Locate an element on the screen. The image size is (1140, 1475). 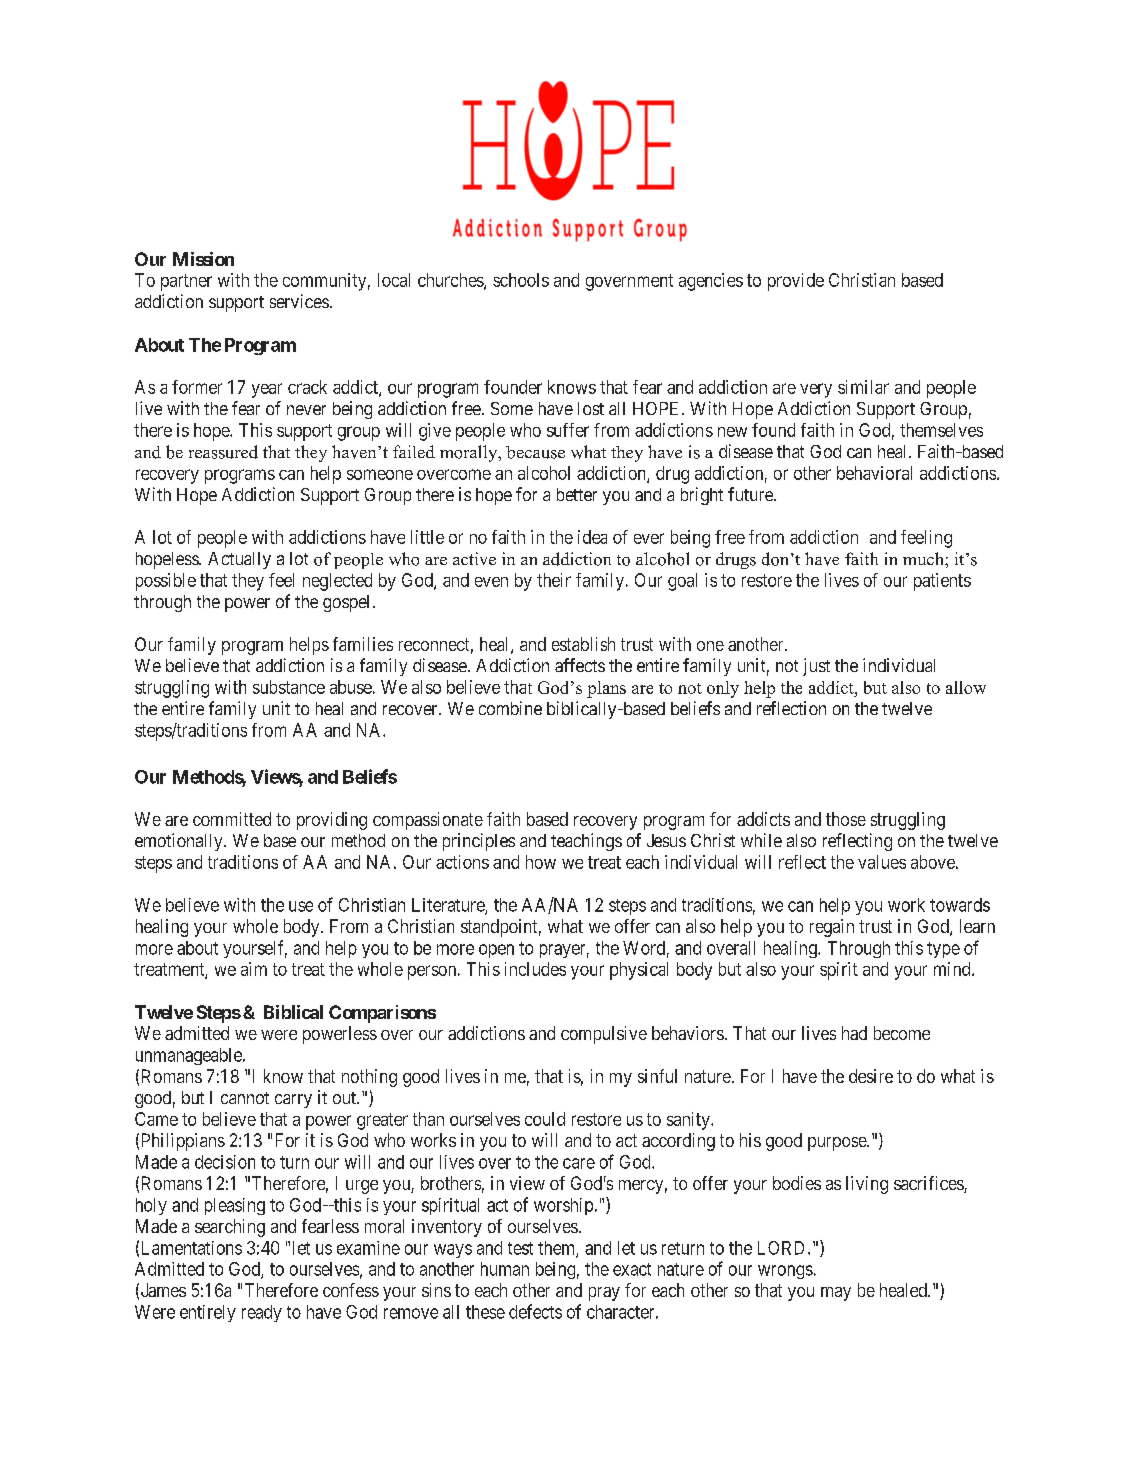
includes is located at coordinates (535, 969).
